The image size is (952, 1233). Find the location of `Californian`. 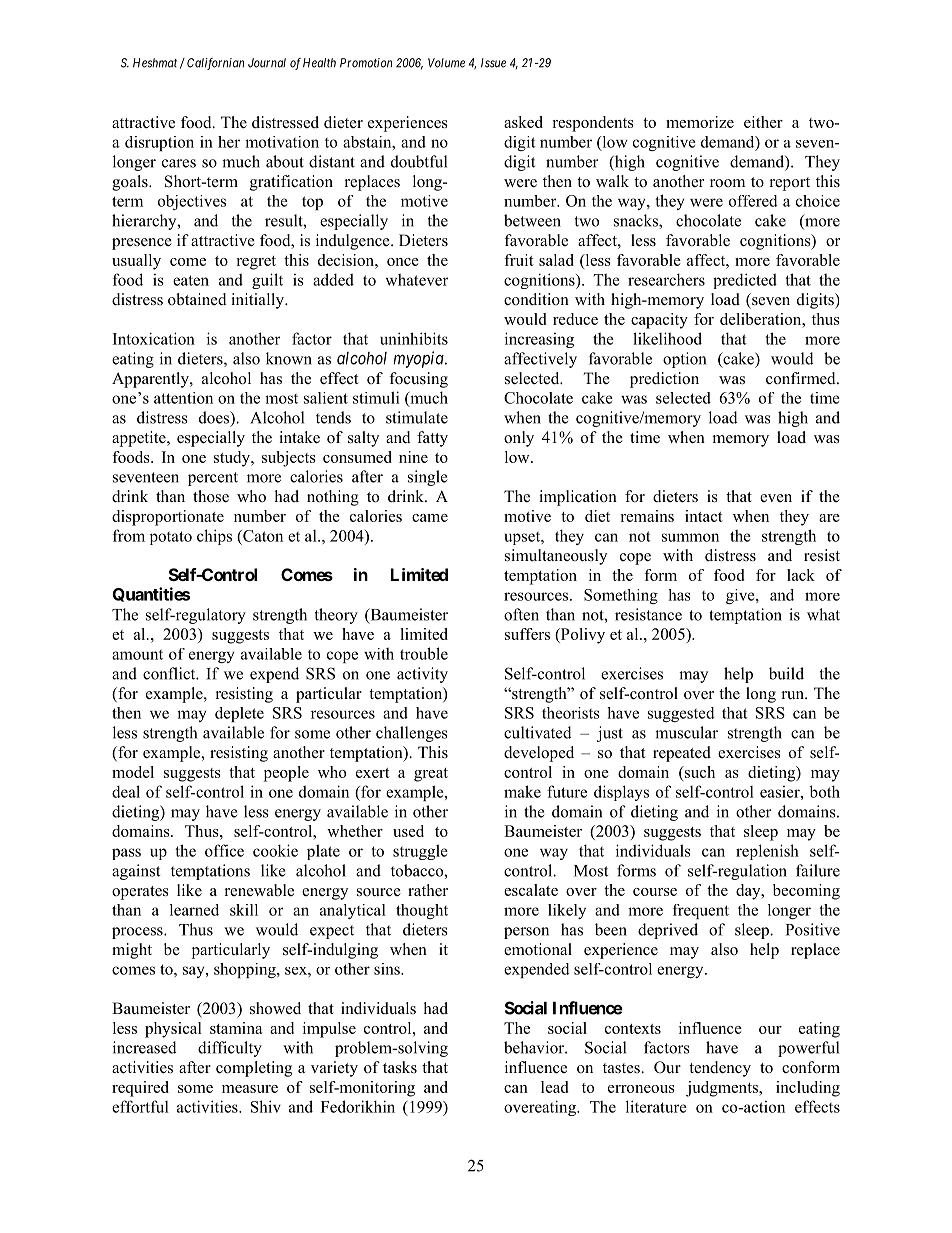

Californian is located at coordinates (215, 64).
